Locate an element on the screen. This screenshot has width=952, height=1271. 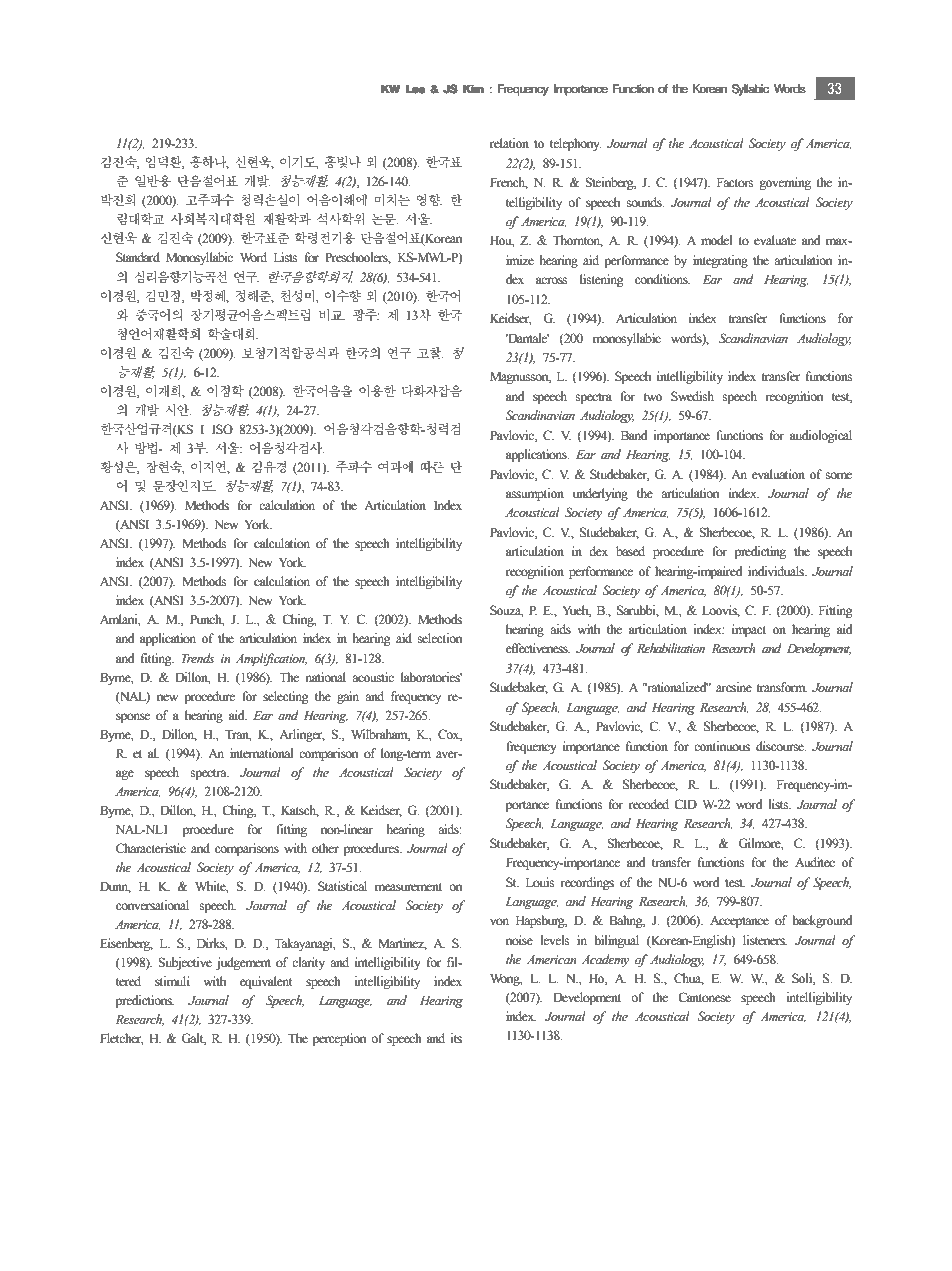
Hou is located at coordinates (502, 241).
